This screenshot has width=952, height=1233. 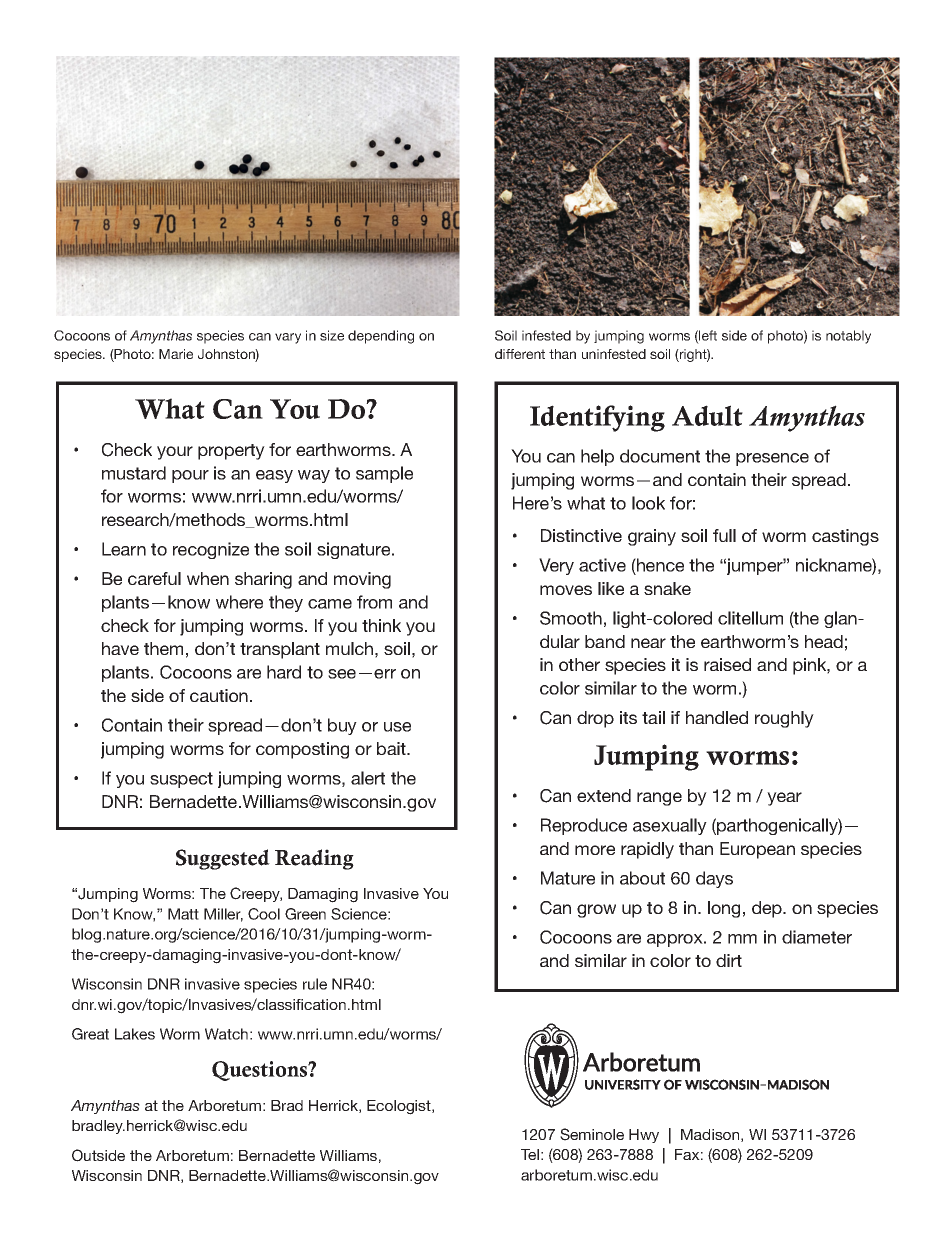 I want to click on use, so click(x=397, y=727).
